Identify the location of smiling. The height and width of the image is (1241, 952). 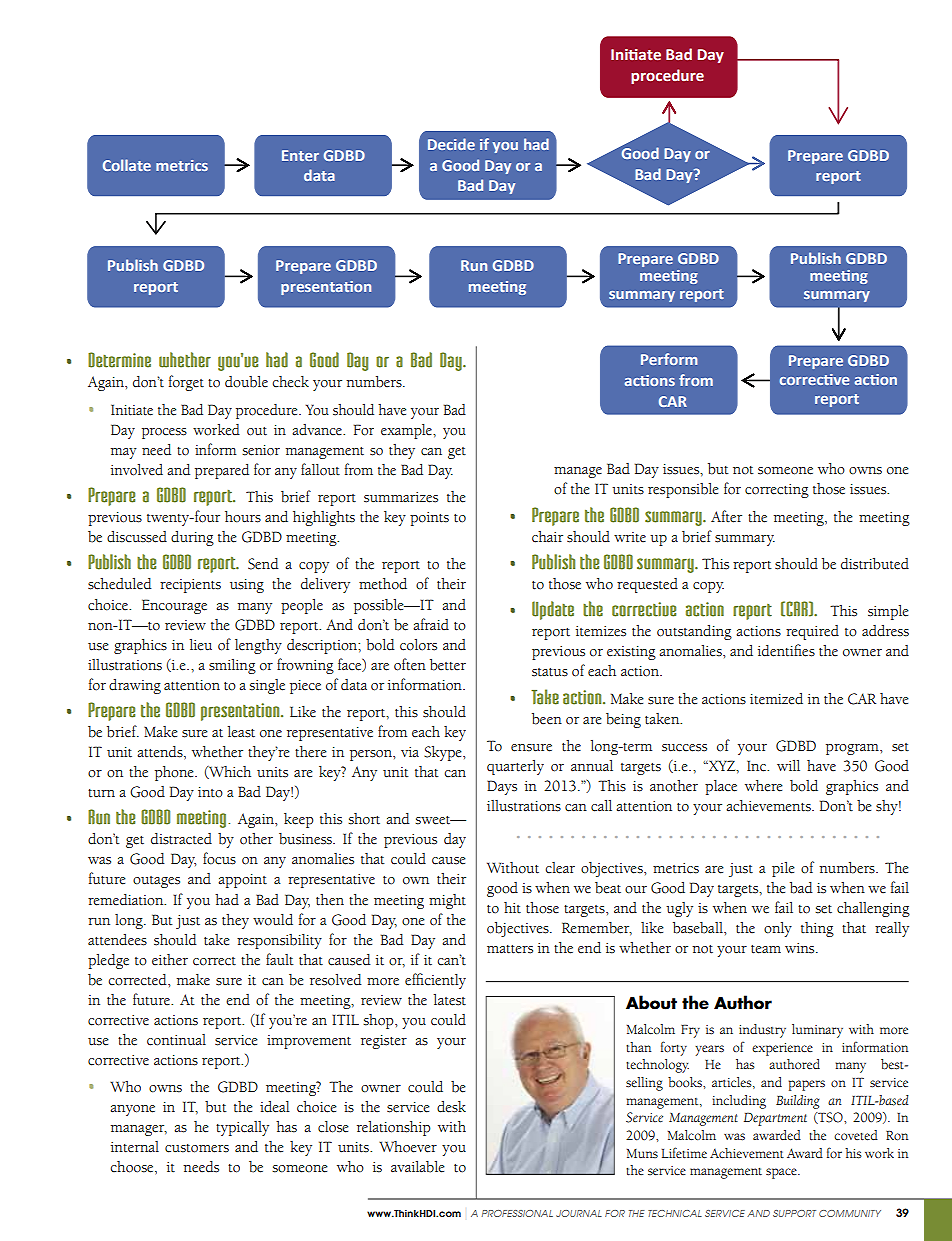
(232, 666).
